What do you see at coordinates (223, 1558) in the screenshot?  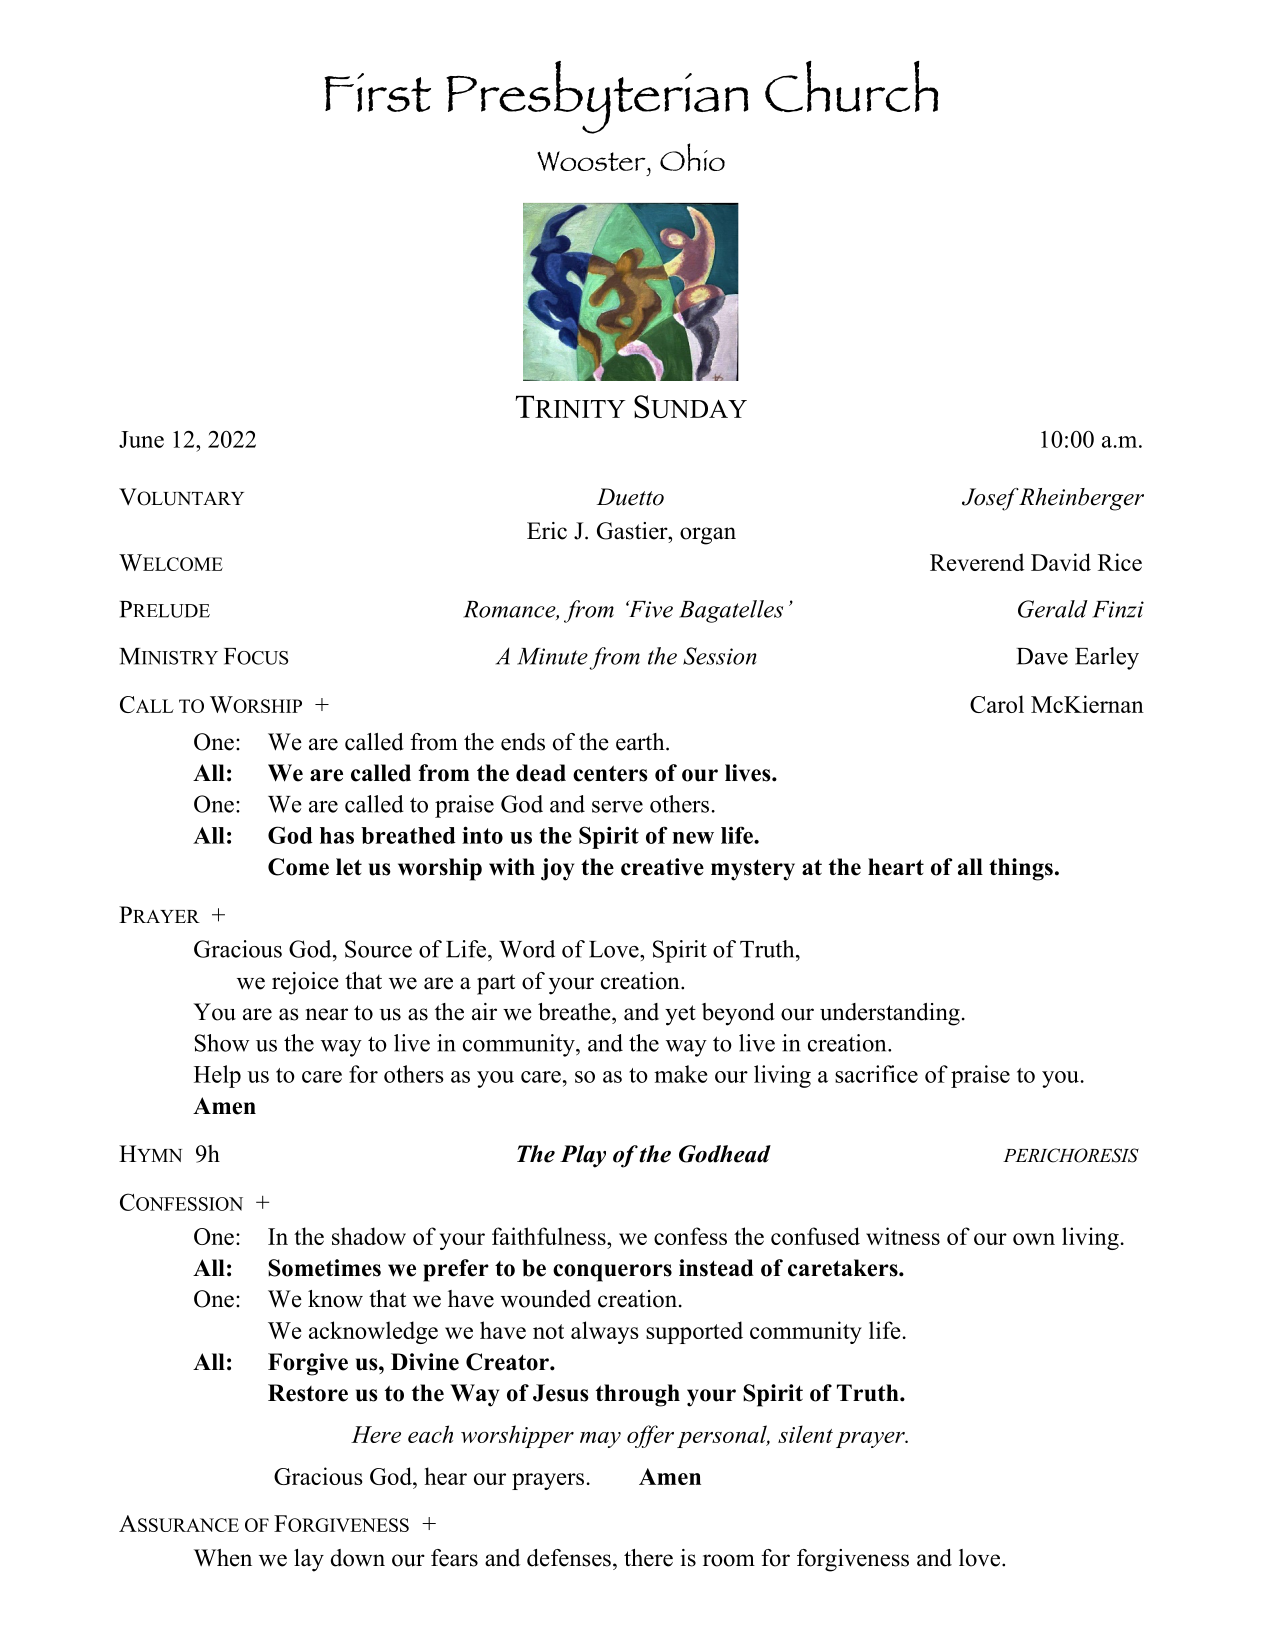 I see `When` at bounding box center [223, 1558].
